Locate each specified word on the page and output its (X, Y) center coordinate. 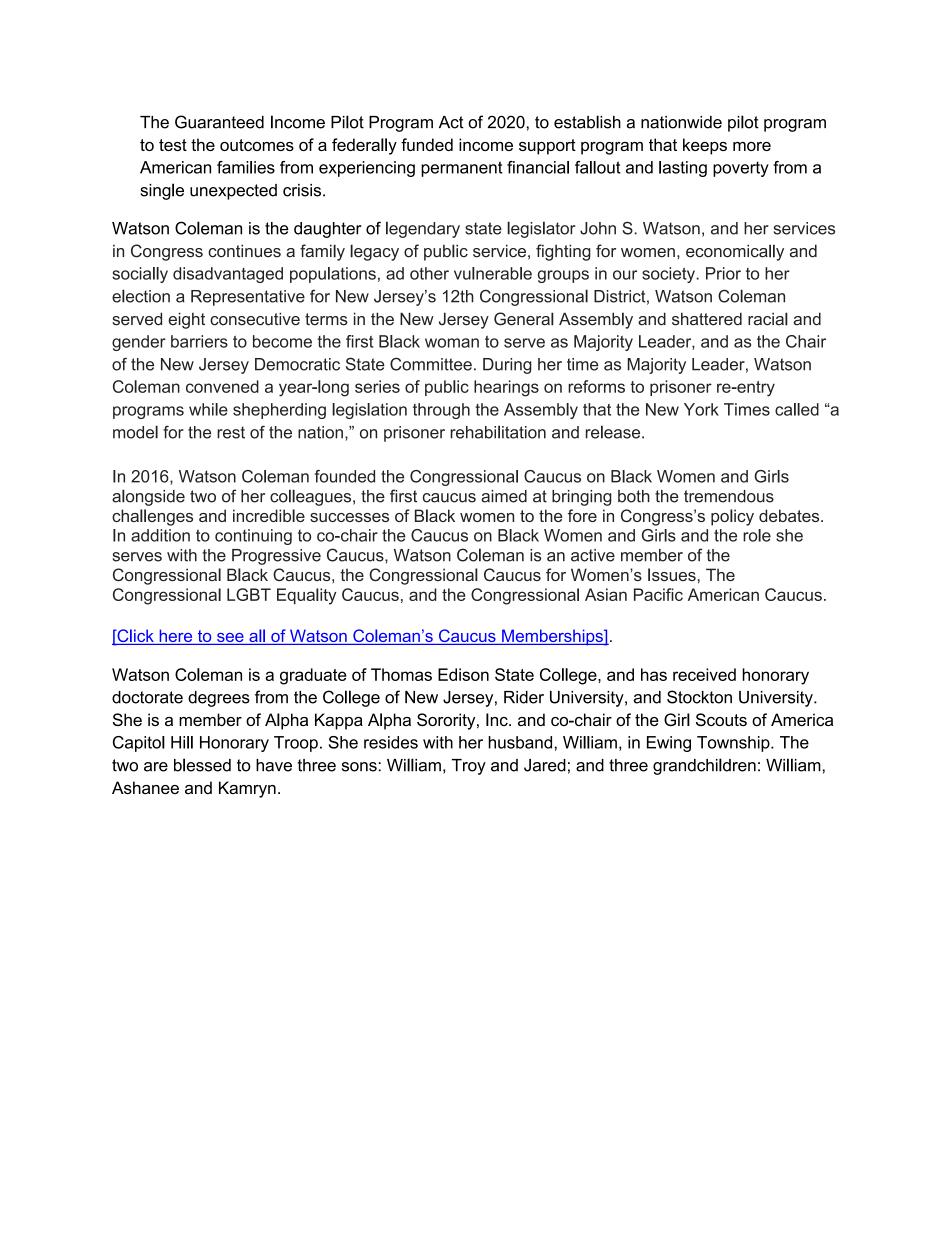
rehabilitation (498, 432)
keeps (705, 146)
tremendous (729, 496)
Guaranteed (219, 122)
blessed (202, 765)
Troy (469, 767)
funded (427, 144)
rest (231, 432)
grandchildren (704, 766)
